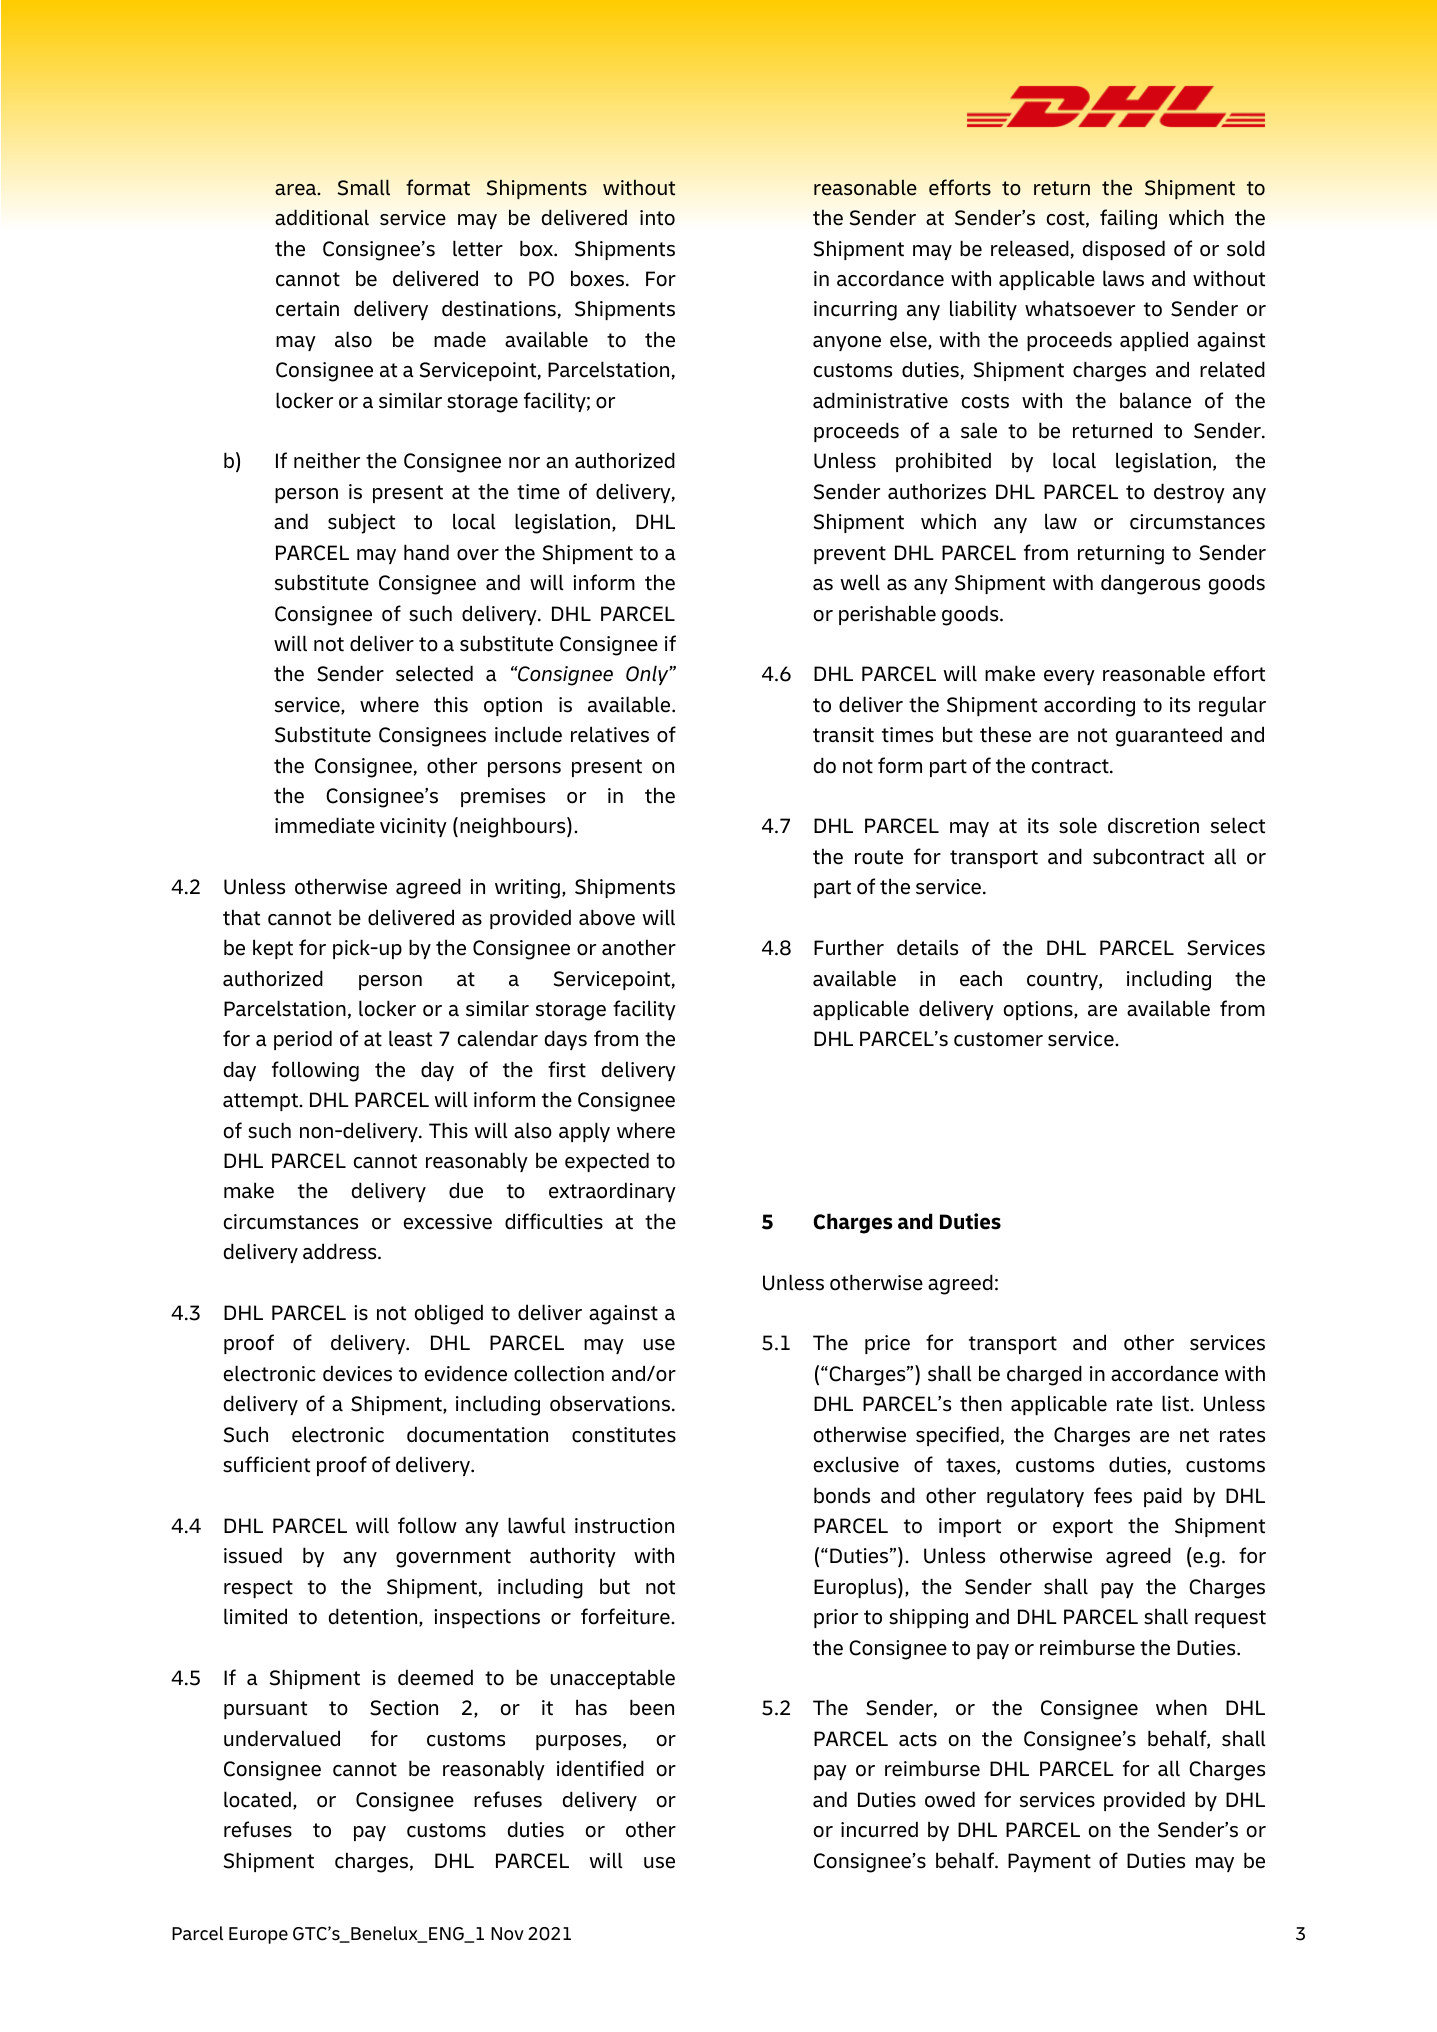  Describe the element at coordinates (1124, 250) in the image. I see `disposed` at that location.
